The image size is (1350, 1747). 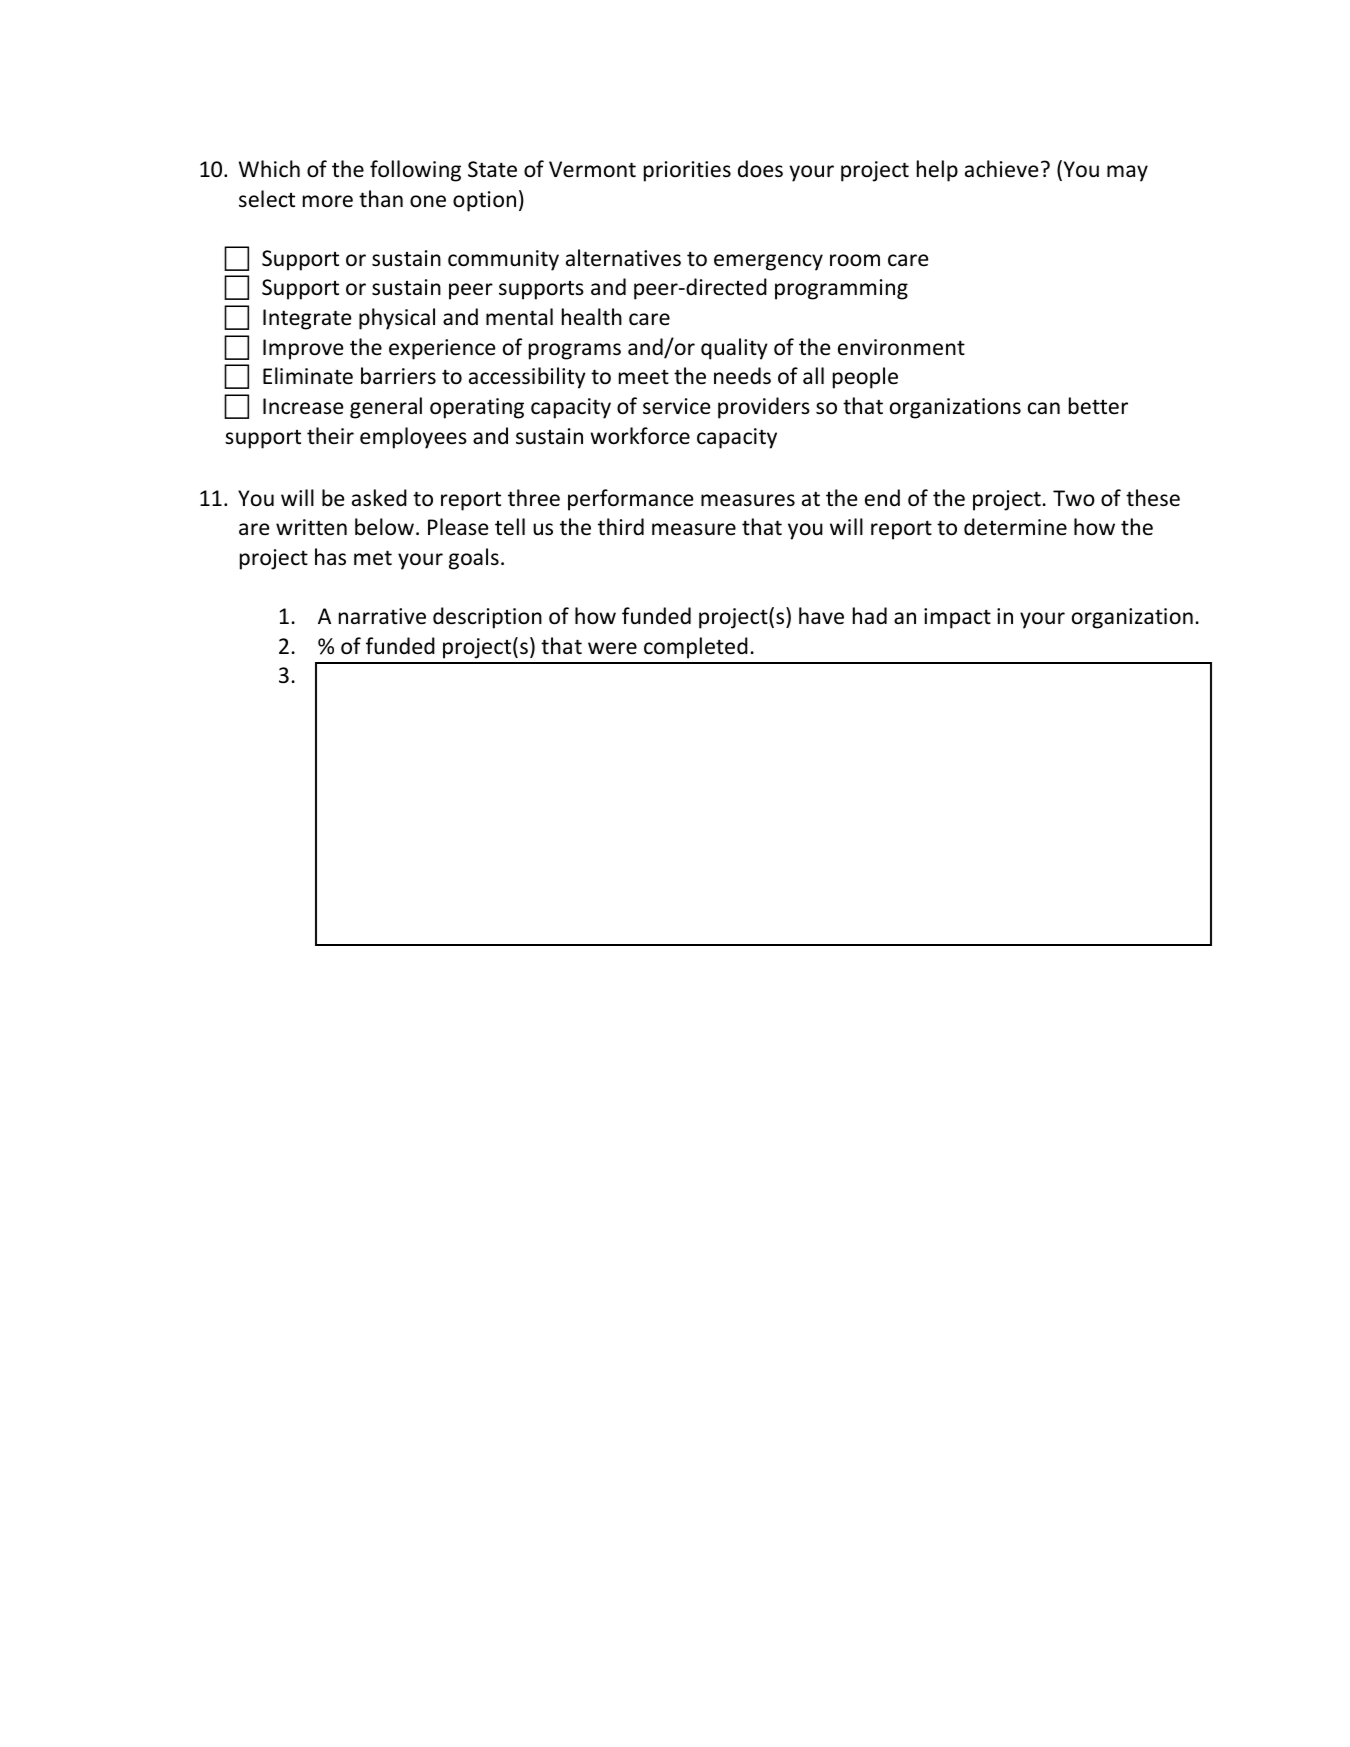 I want to click on general, so click(x=386, y=408).
